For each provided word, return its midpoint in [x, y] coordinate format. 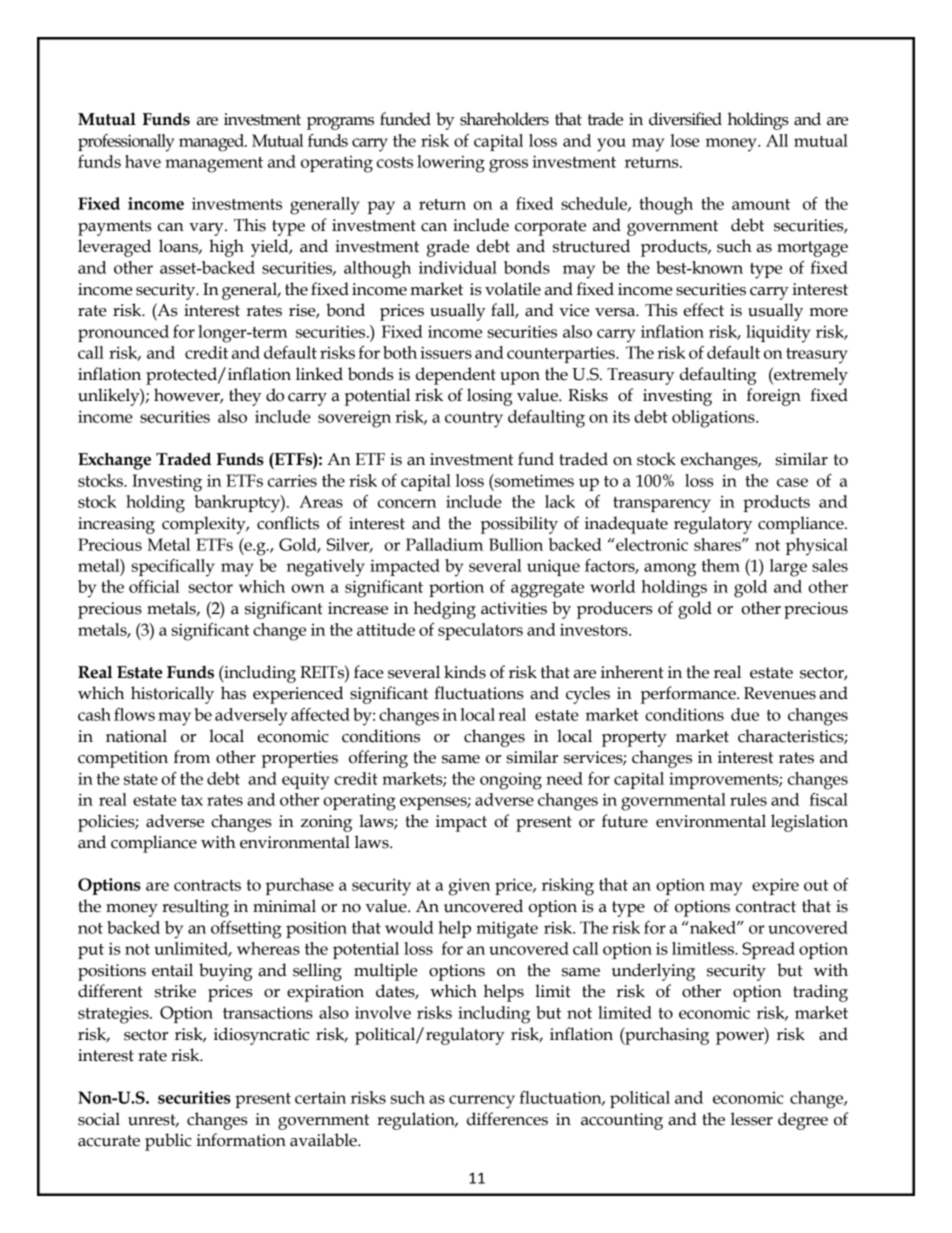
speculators [480, 631]
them [720, 565]
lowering [451, 164]
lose [685, 140]
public [168, 1142]
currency [482, 1102]
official [154, 586]
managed [212, 143]
